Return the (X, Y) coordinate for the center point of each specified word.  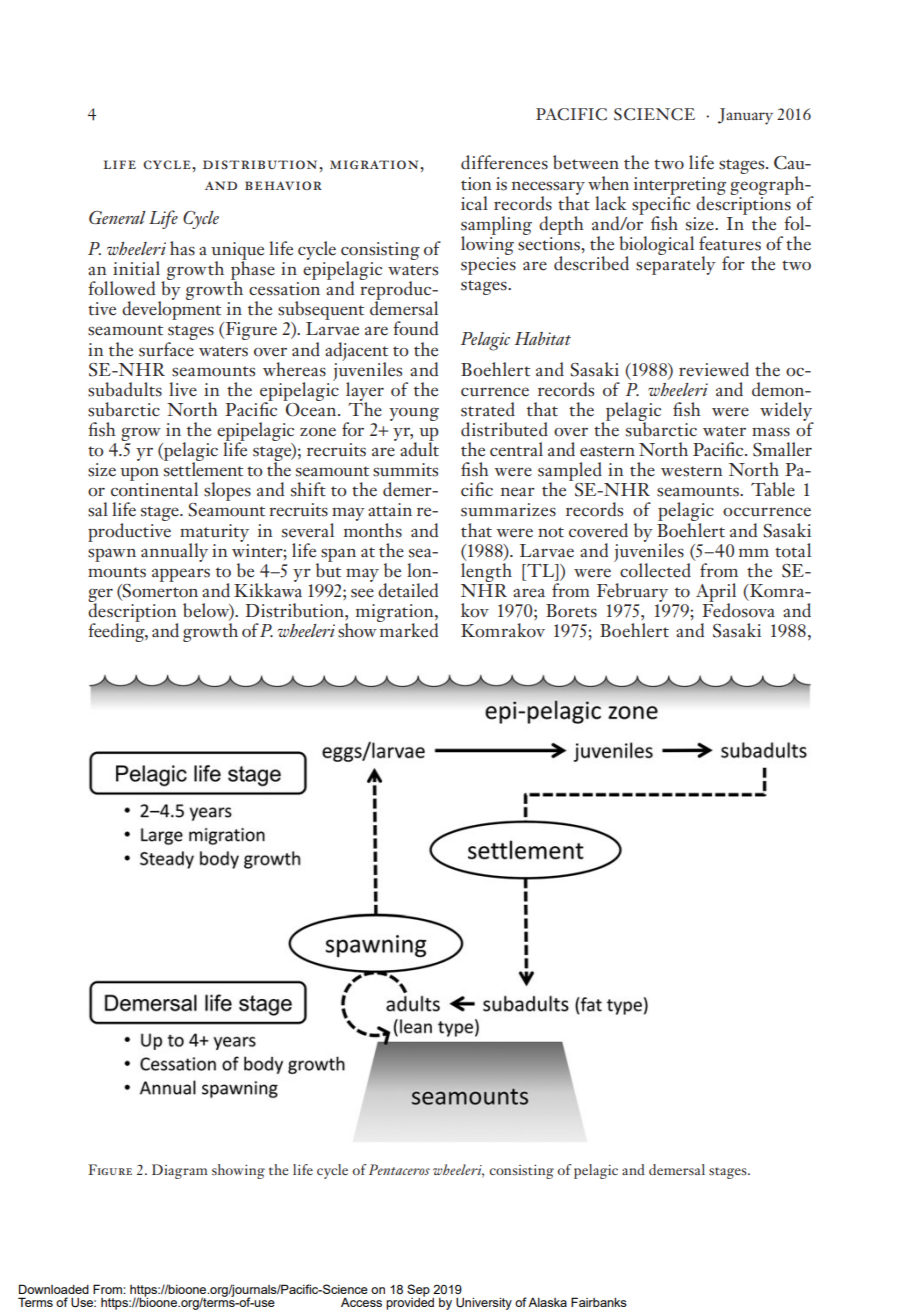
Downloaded (54, 1289)
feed (103, 630)
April (716, 593)
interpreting (680, 187)
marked (408, 629)
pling (512, 225)
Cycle (201, 220)
